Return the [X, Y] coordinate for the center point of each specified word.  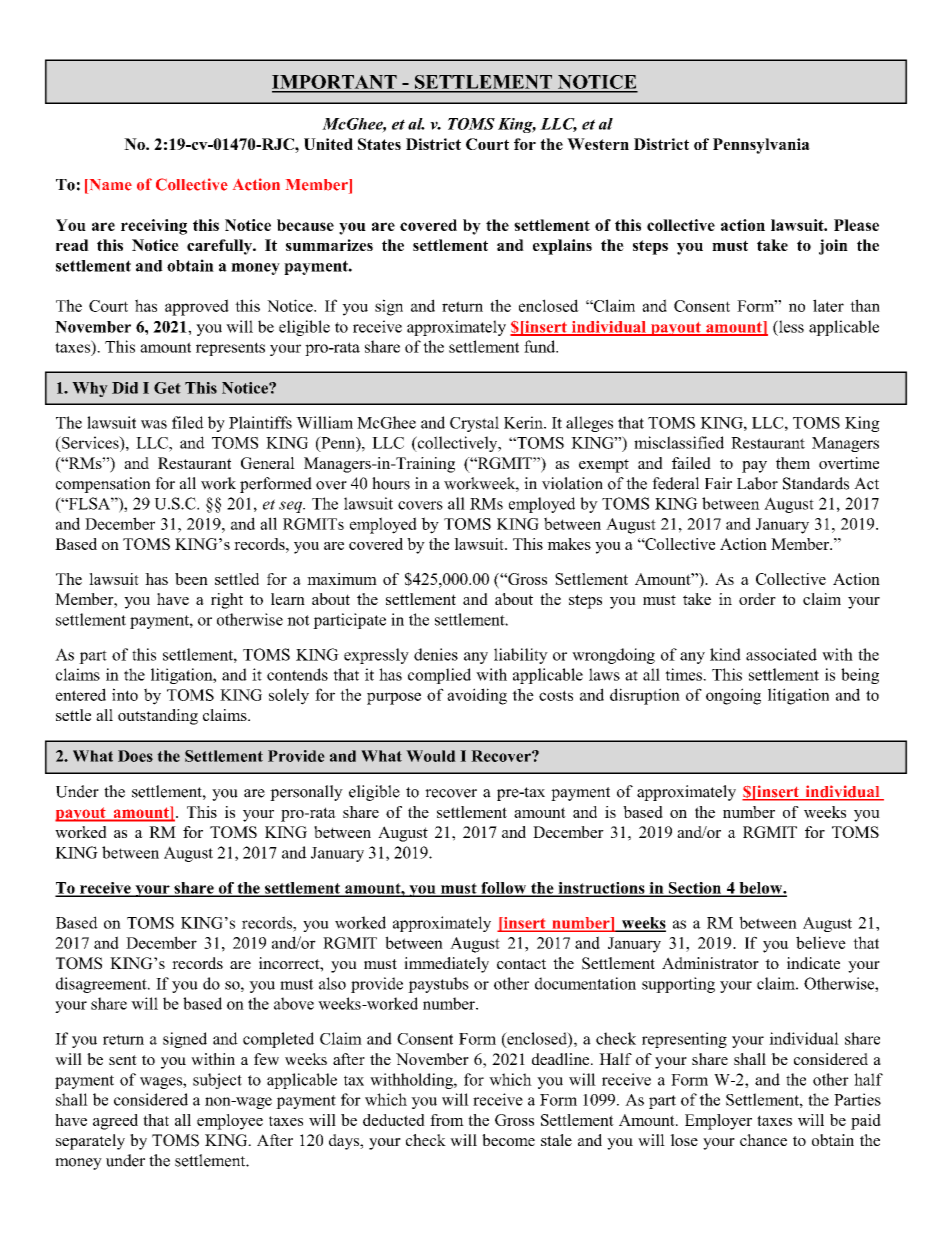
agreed [115, 1122]
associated [781, 654]
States [379, 144]
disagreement [102, 985]
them [793, 463]
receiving [154, 227]
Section [694, 889]
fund [541, 346]
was [154, 424]
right [227, 601]
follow [504, 889]
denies [436, 654]
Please [856, 225]
